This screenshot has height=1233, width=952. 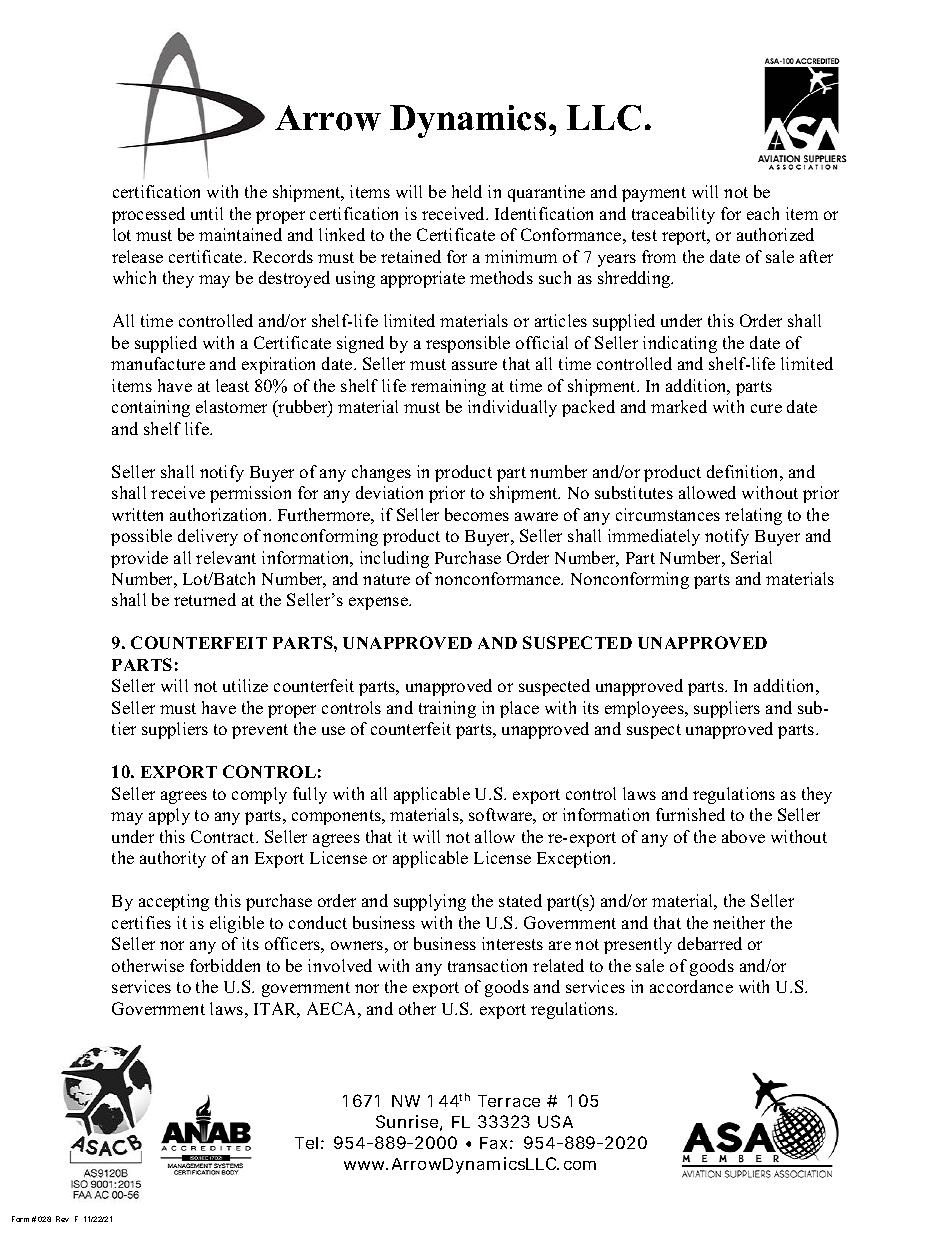 I want to click on employees, so click(x=645, y=709).
